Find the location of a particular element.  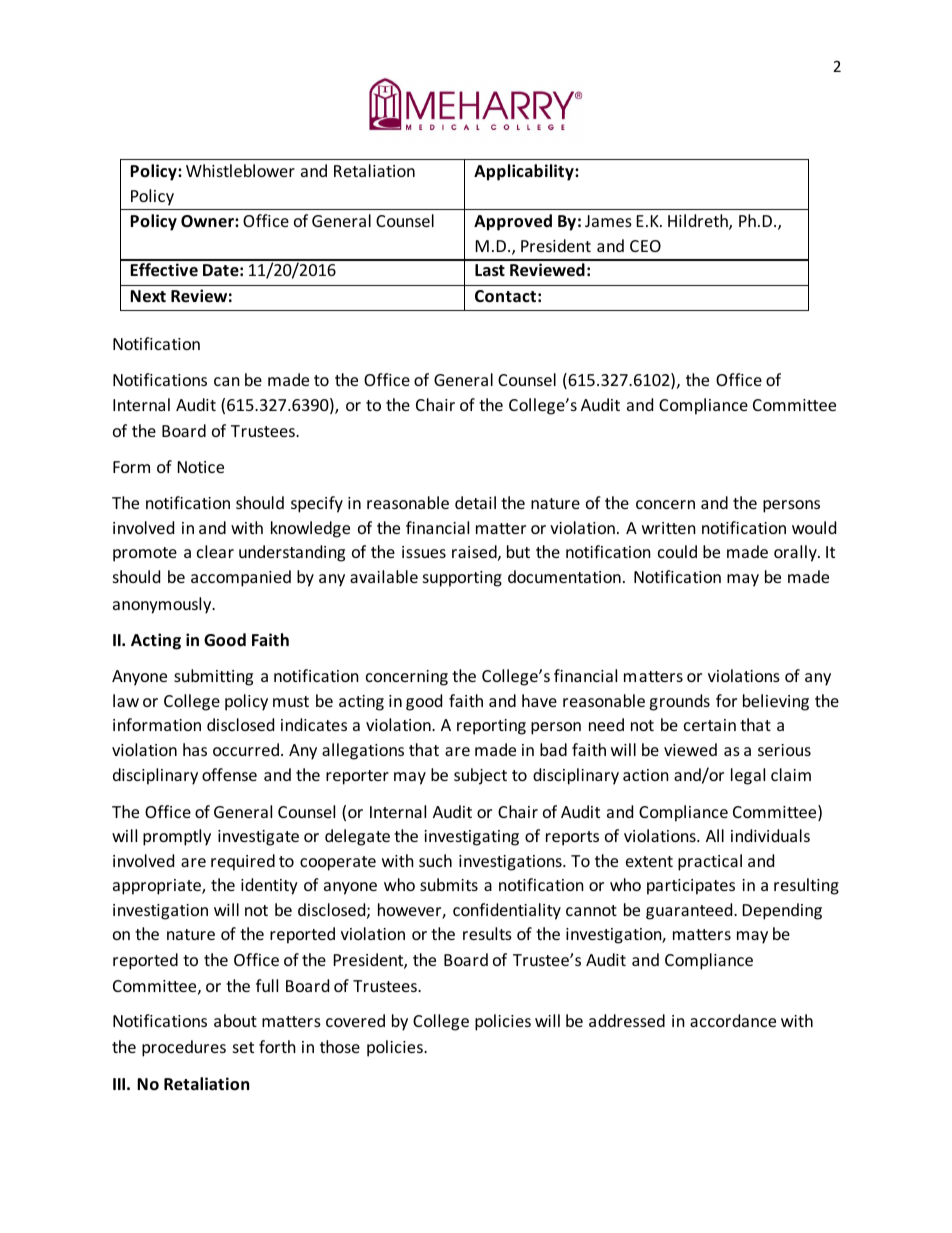

Next is located at coordinates (148, 296).
